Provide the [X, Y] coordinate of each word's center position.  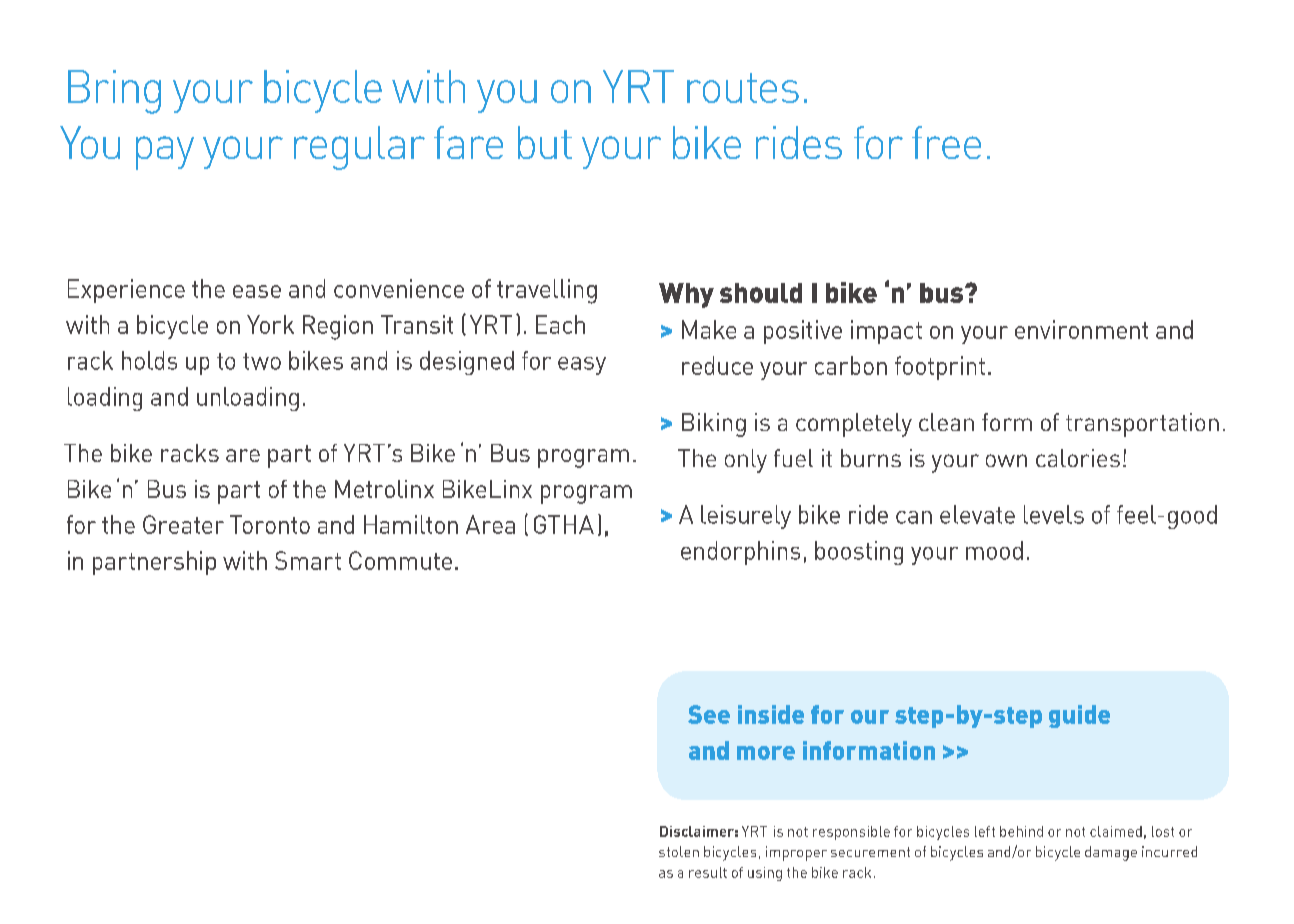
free [946, 142]
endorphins [740, 553]
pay [165, 153]
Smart [308, 560]
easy [582, 366]
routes [743, 88]
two [262, 361]
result [708, 872]
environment [1081, 329]
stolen [679, 851]
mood [994, 550]
